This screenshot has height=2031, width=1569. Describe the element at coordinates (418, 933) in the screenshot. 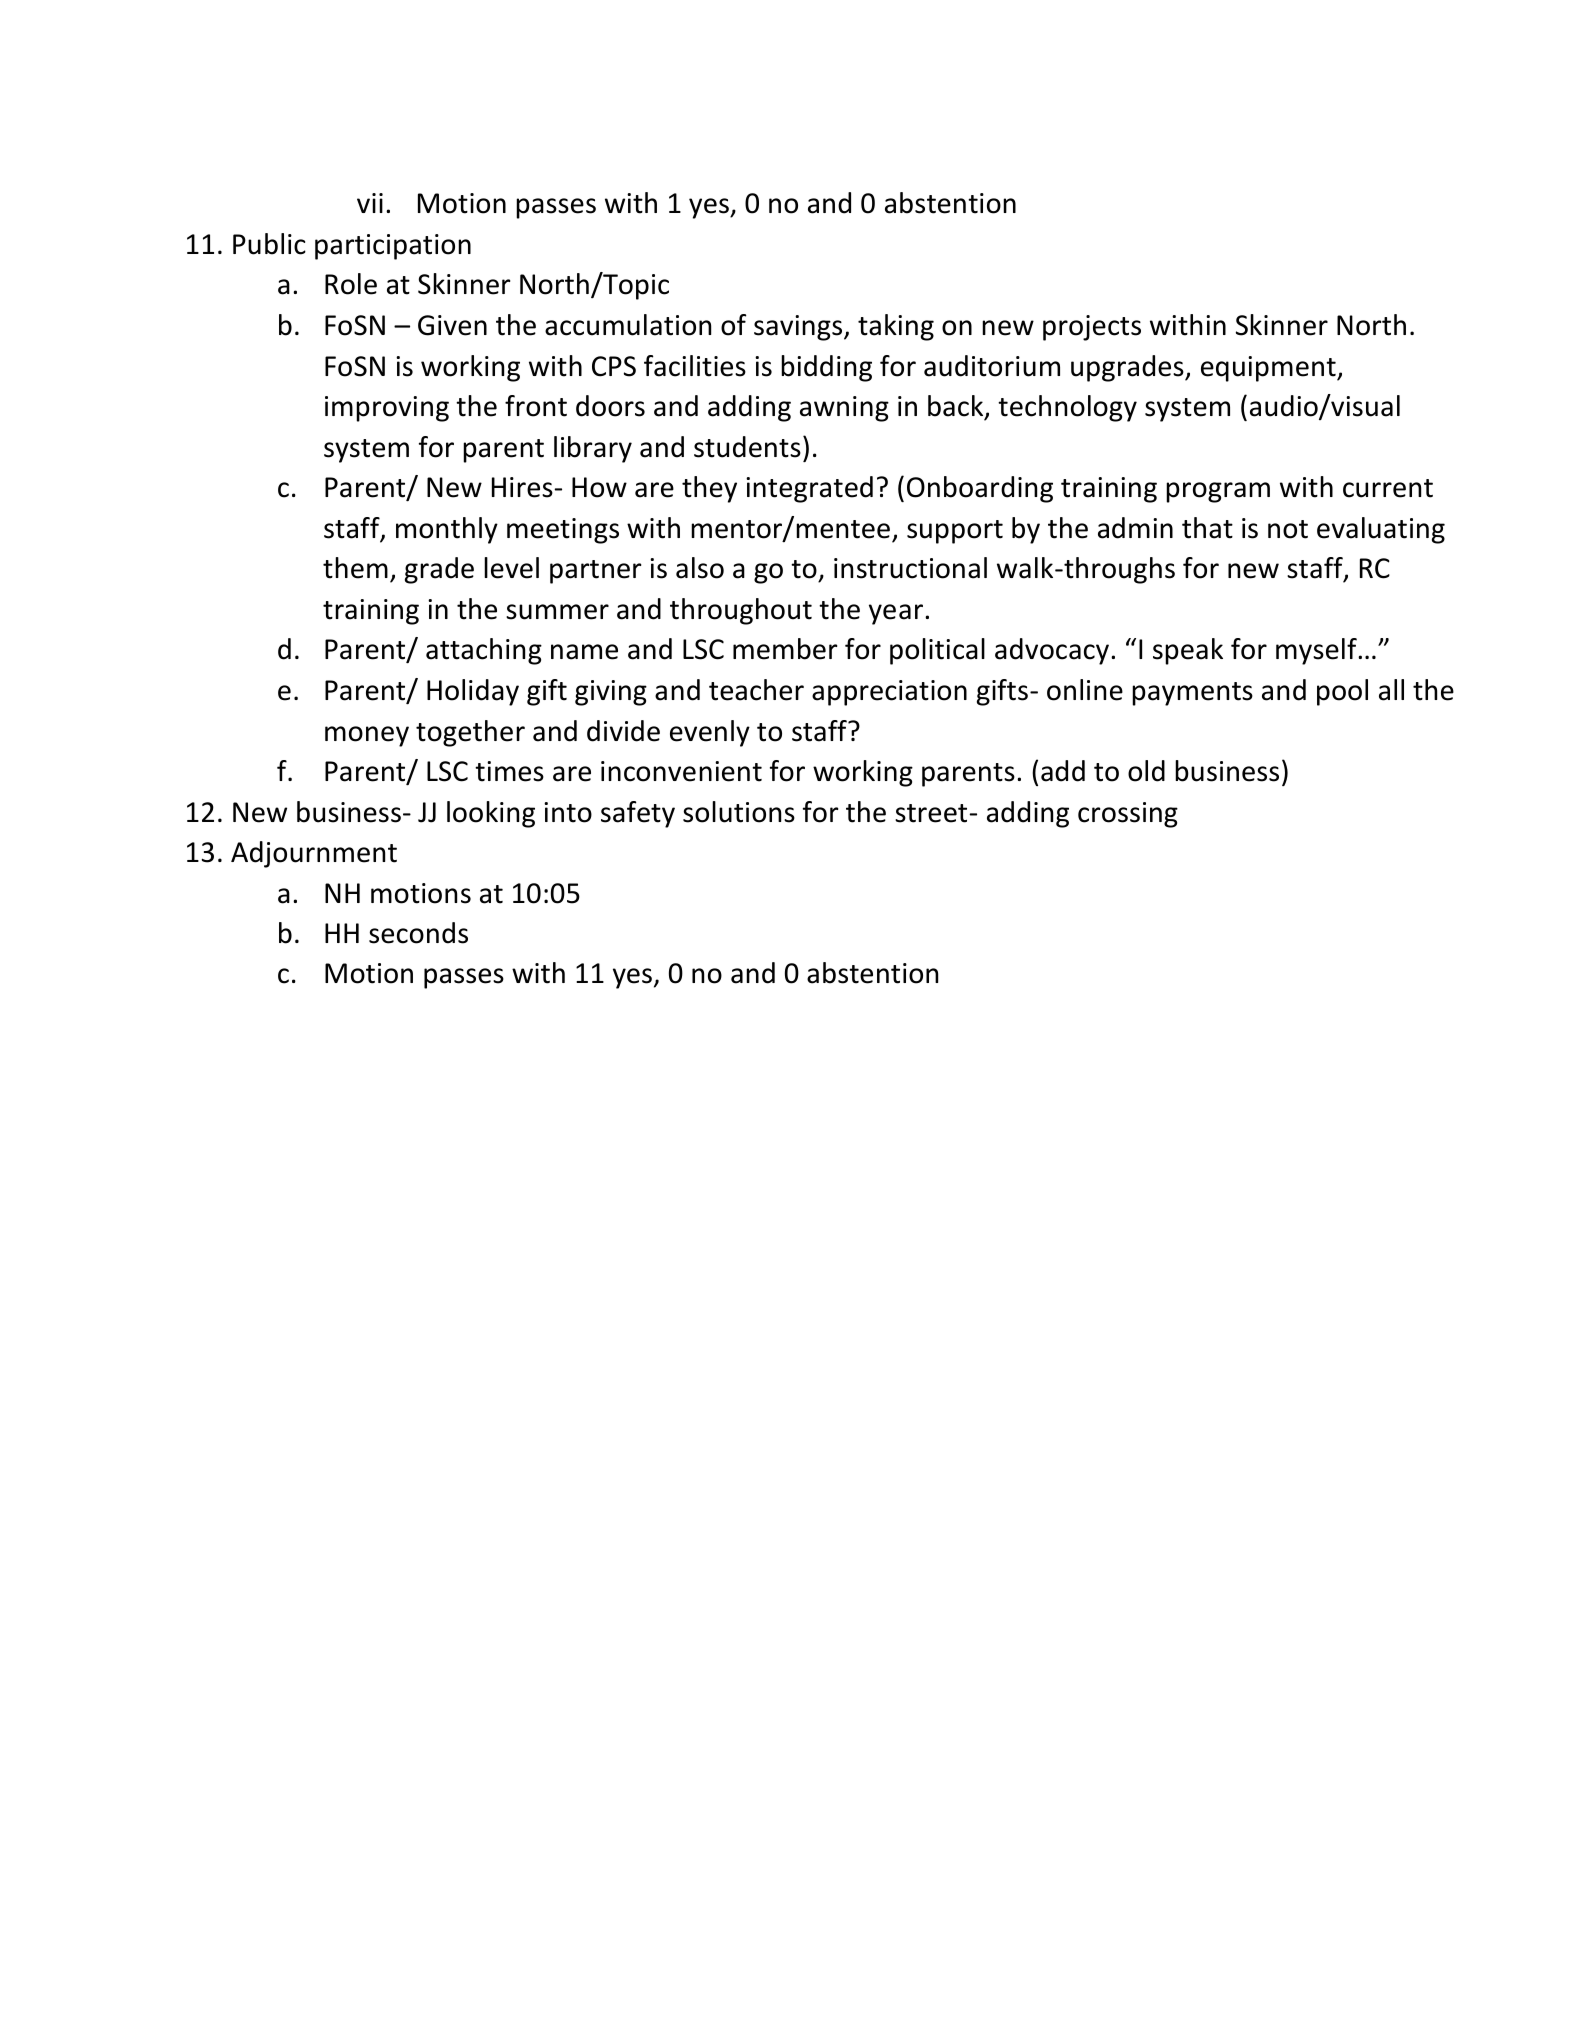

I see `seconds` at that location.
